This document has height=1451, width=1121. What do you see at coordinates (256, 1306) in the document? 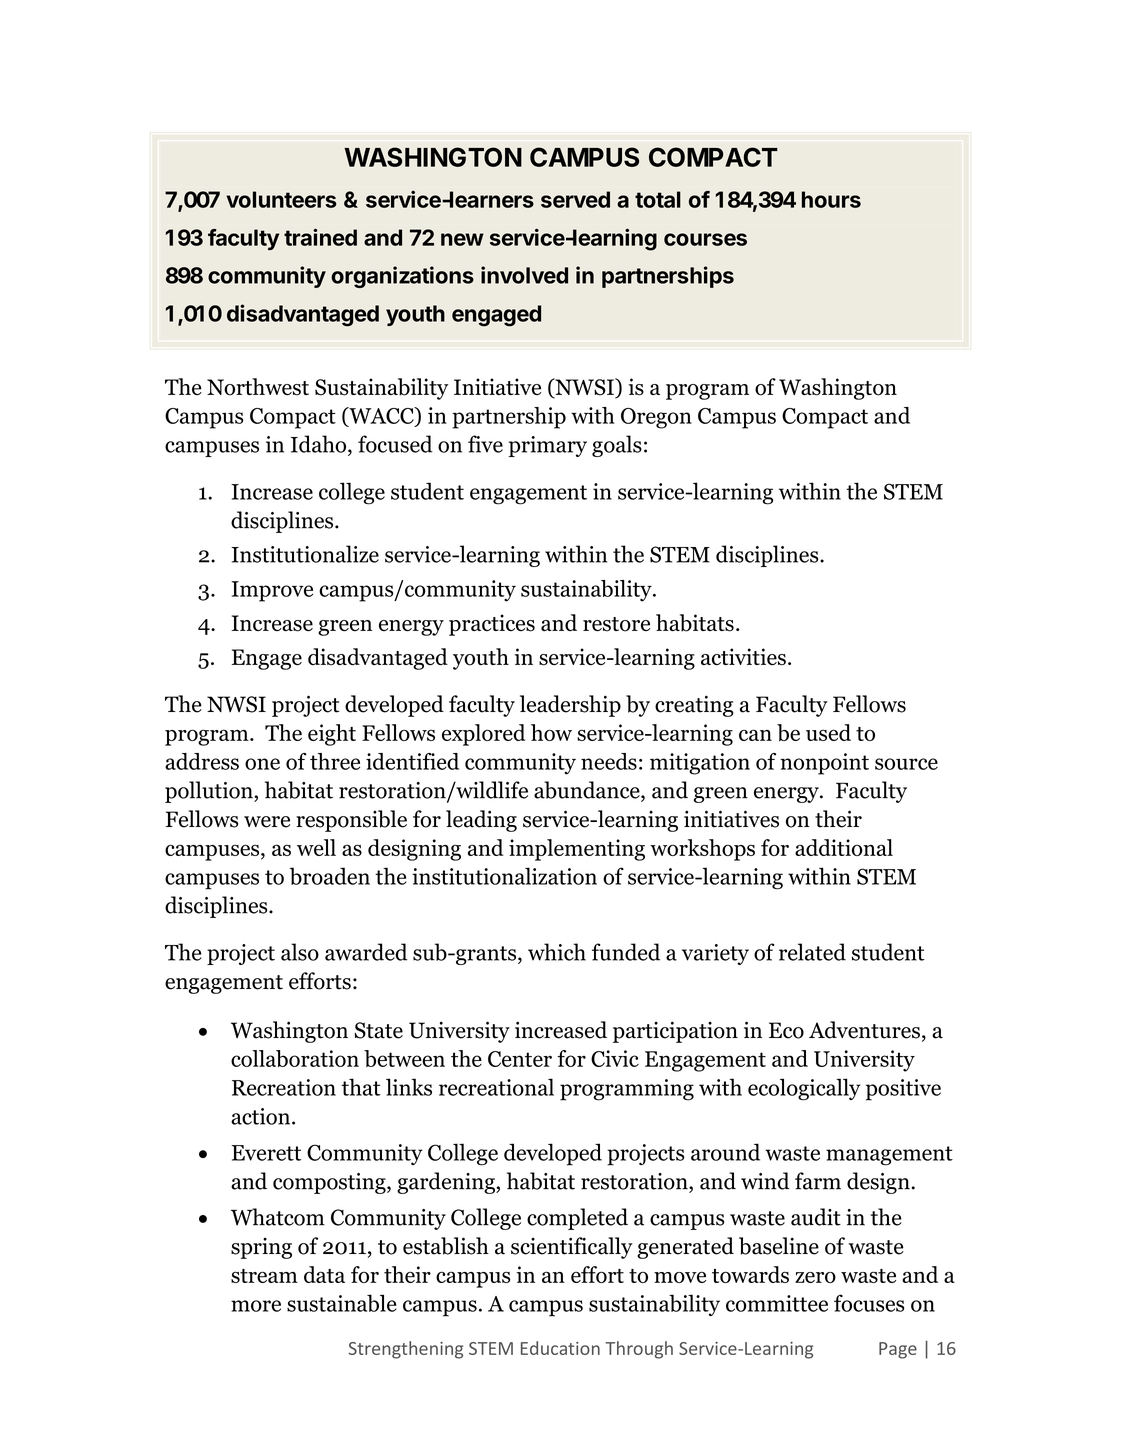
I see `more` at bounding box center [256, 1306].
